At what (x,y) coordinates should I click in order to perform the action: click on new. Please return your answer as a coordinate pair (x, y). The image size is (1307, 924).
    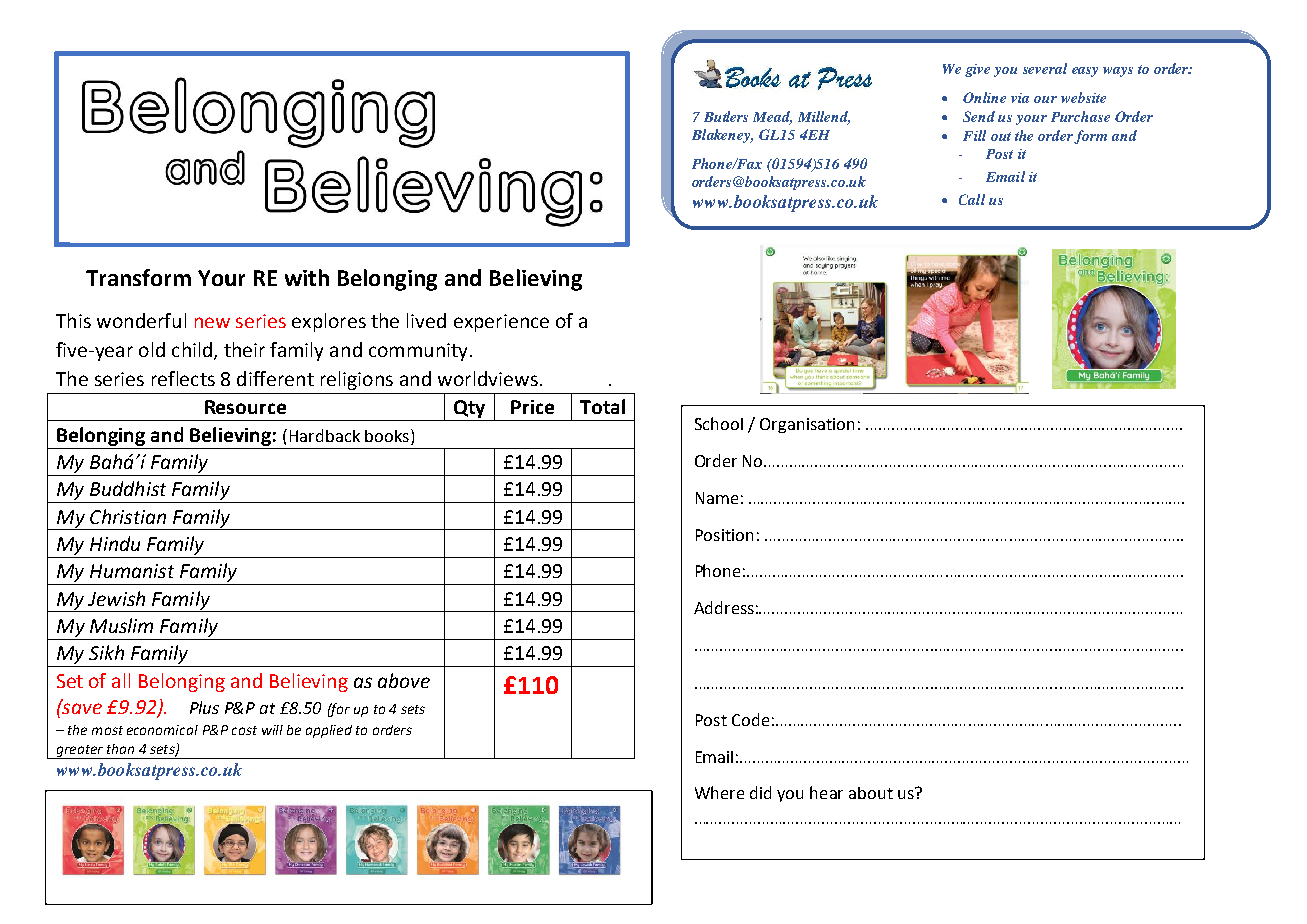
    Looking at the image, I should click on (212, 322).
